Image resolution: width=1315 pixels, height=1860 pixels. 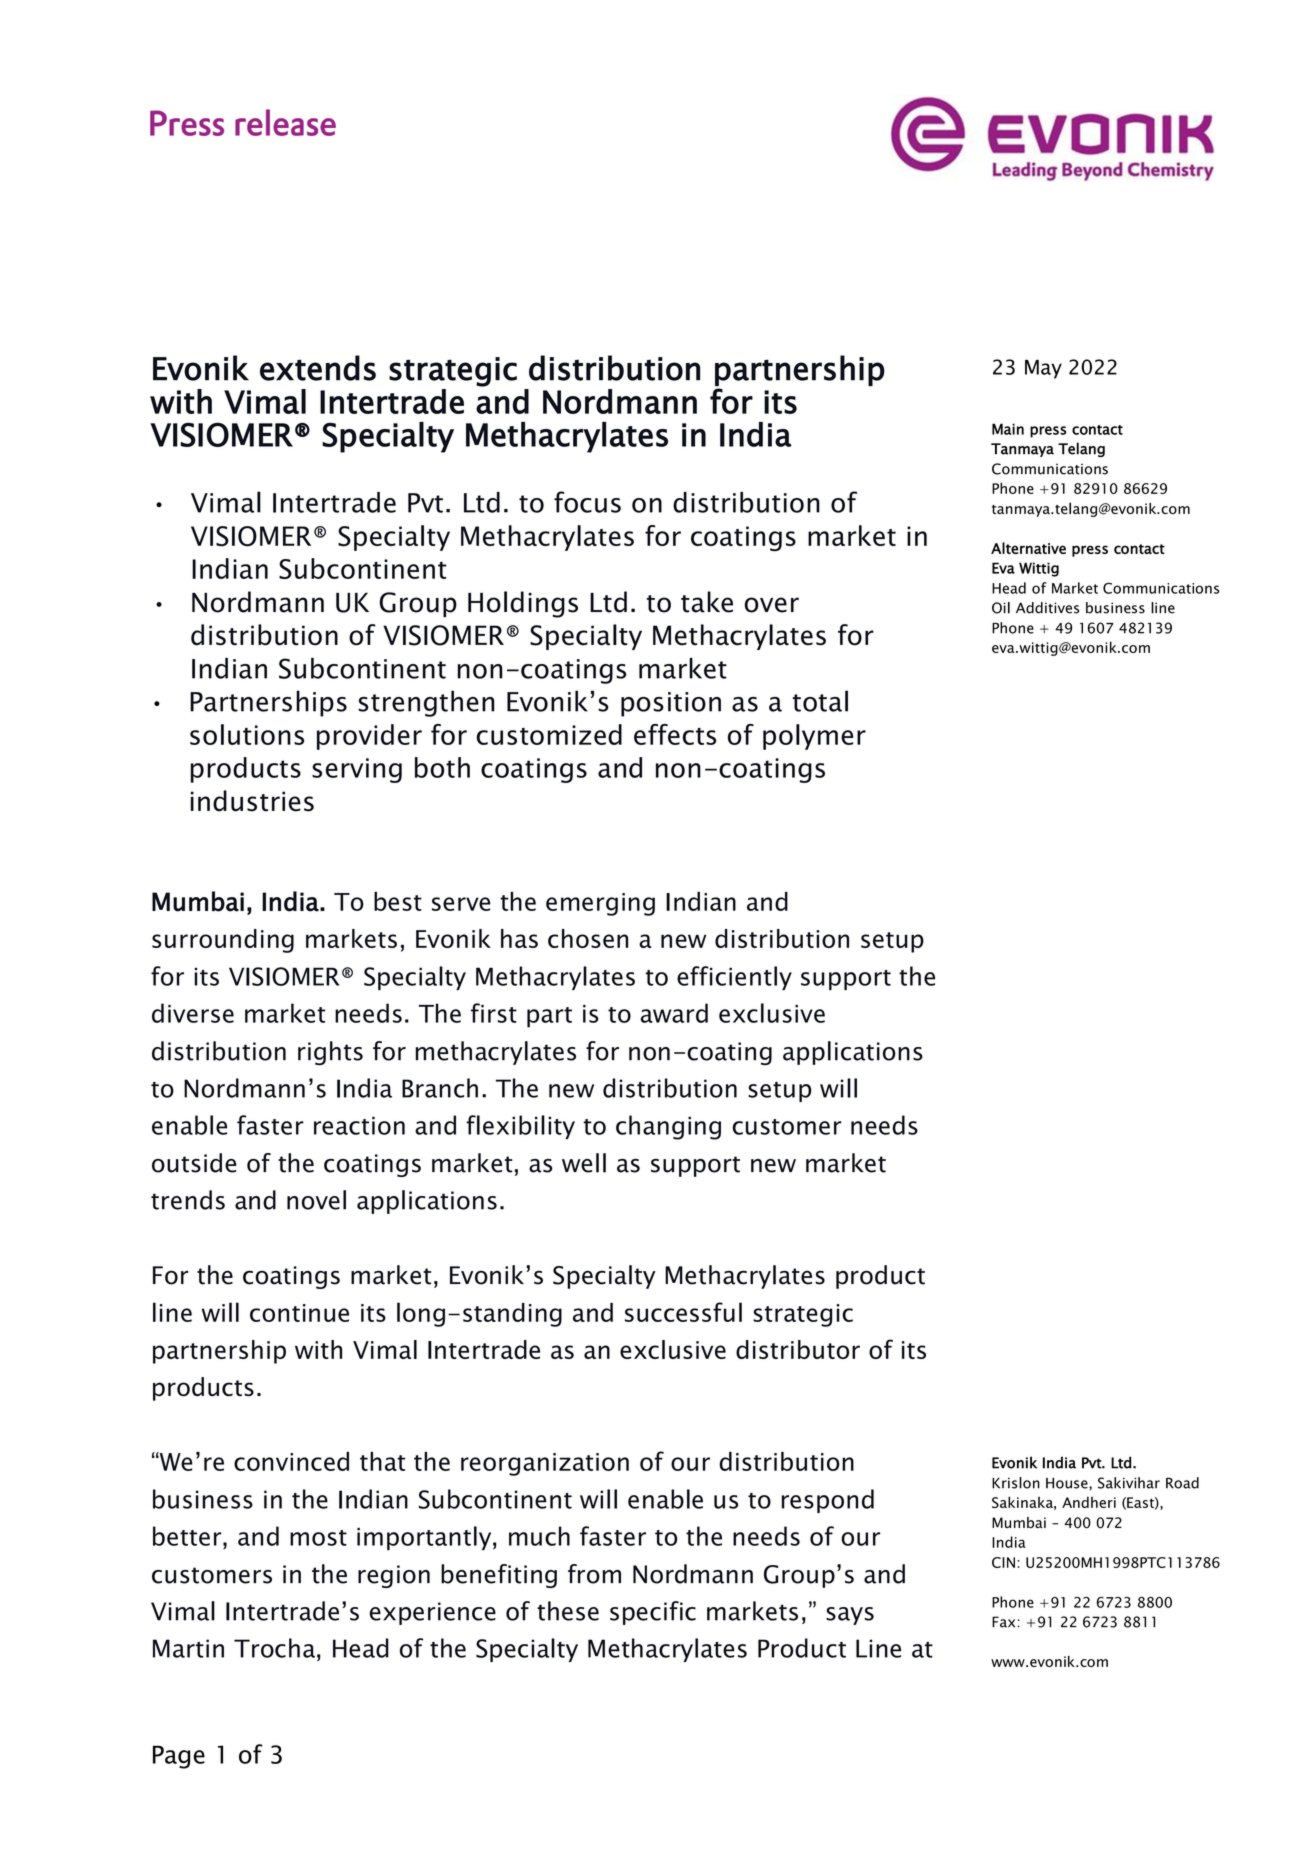 I want to click on focus, so click(x=587, y=502).
